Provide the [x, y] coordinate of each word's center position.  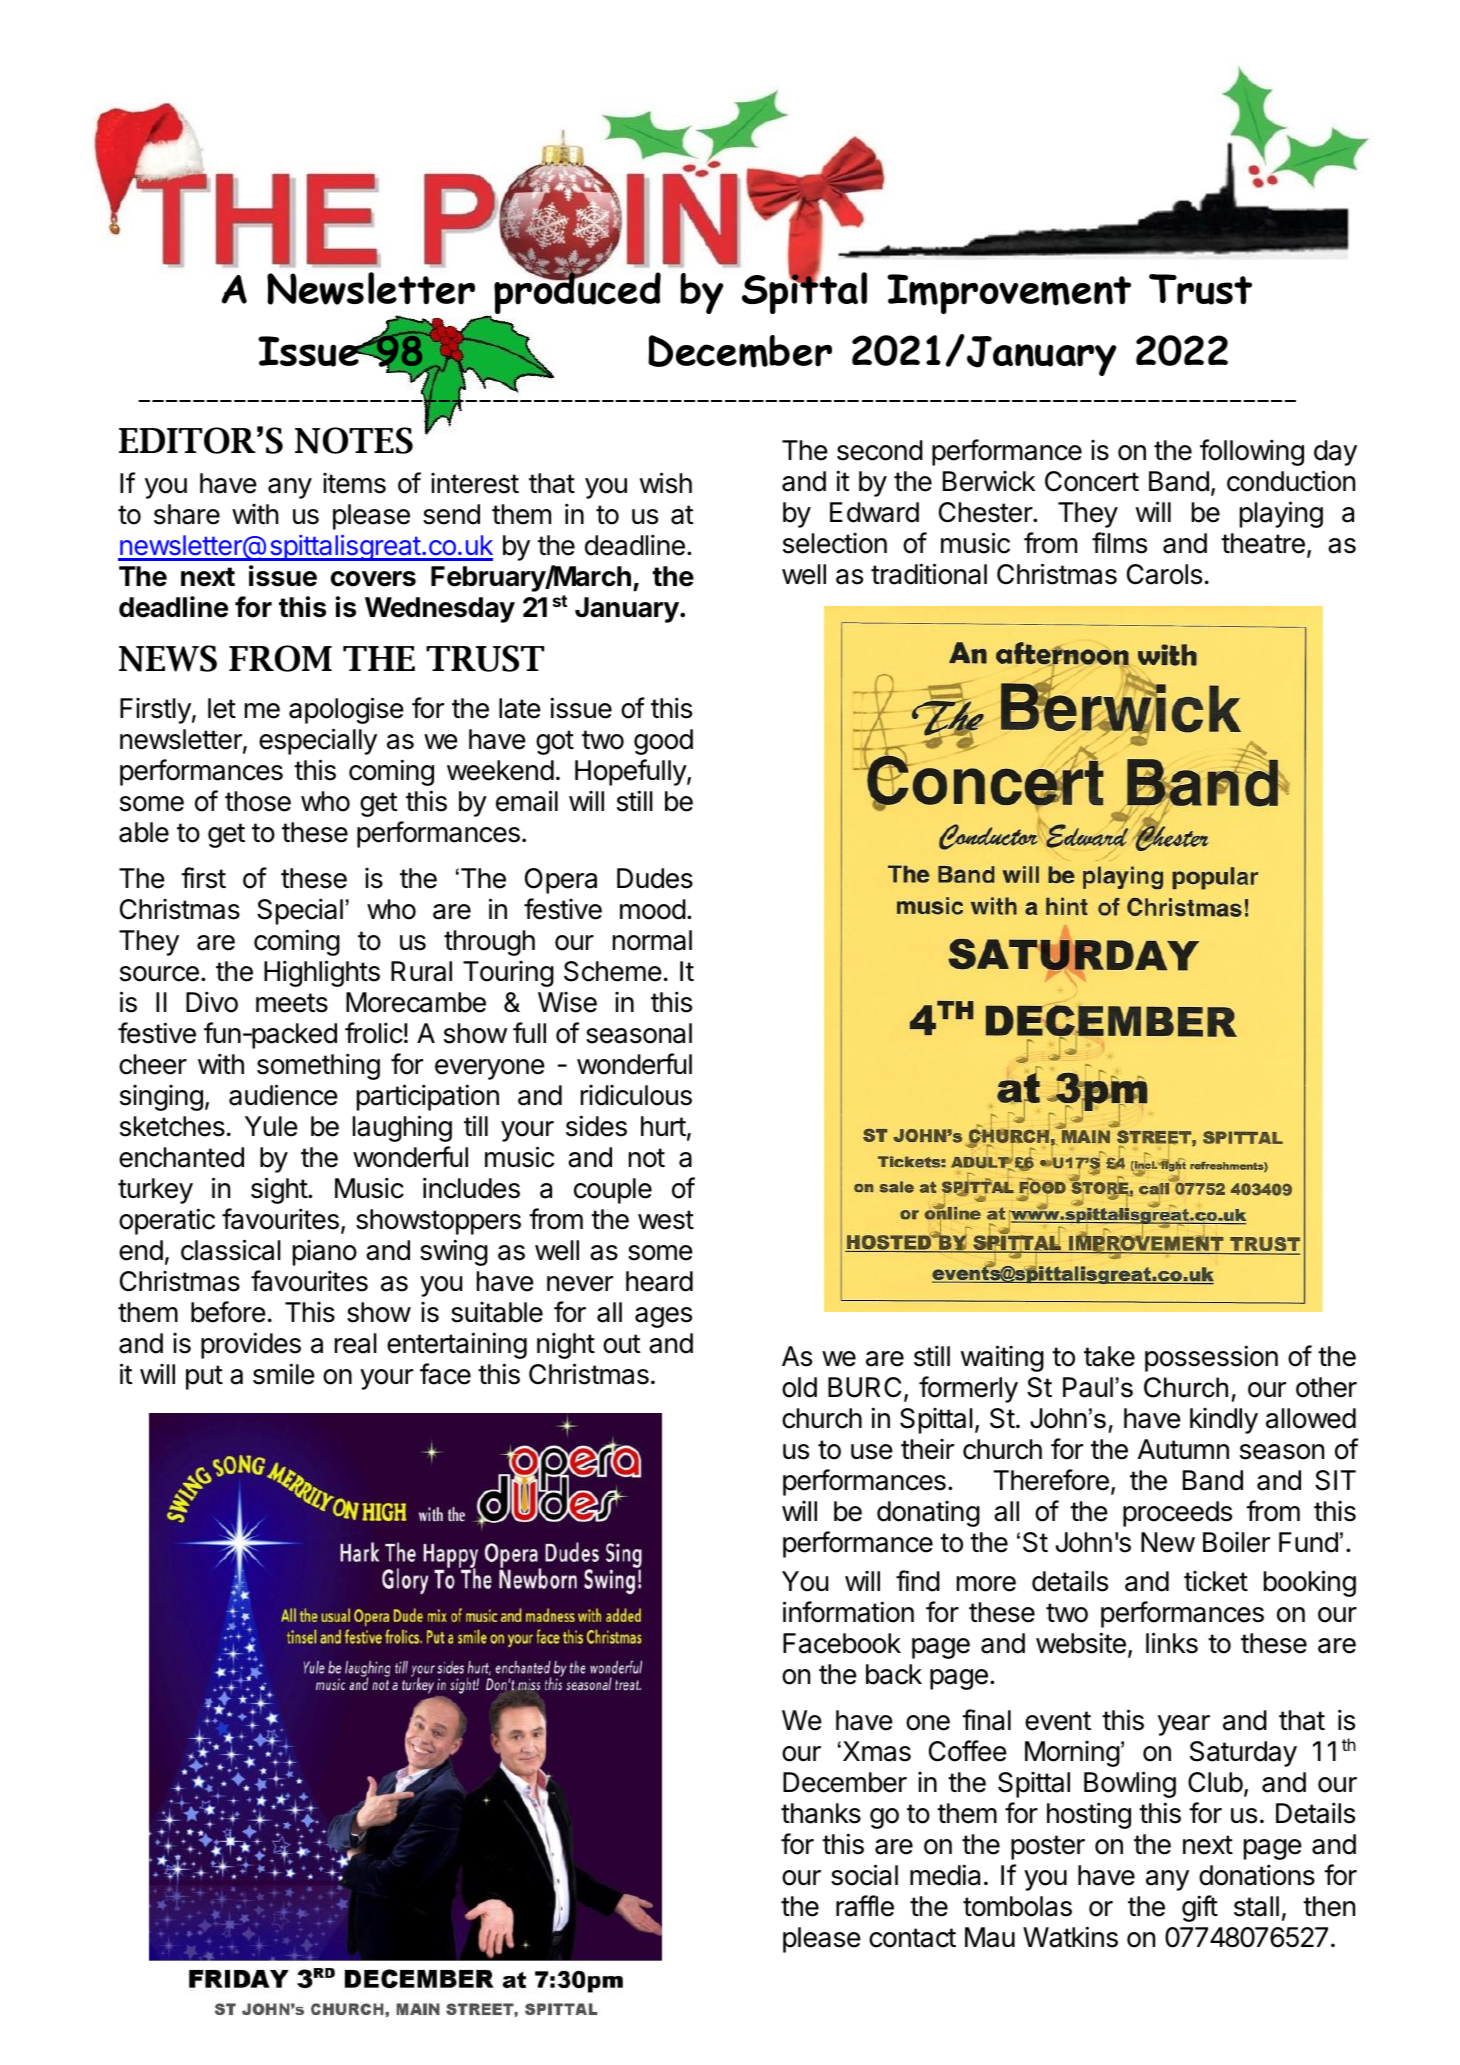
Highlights [322, 973]
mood [653, 909]
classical [231, 1250]
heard [659, 1281]
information [848, 1612]
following [1252, 452]
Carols [1164, 574]
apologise [346, 710]
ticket [1216, 1581]
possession [1211, 1358]
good [663, 742]
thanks [821, 1813]
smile [284, 1374]
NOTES [354, 440]
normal [652, 940]
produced [577, 292]
